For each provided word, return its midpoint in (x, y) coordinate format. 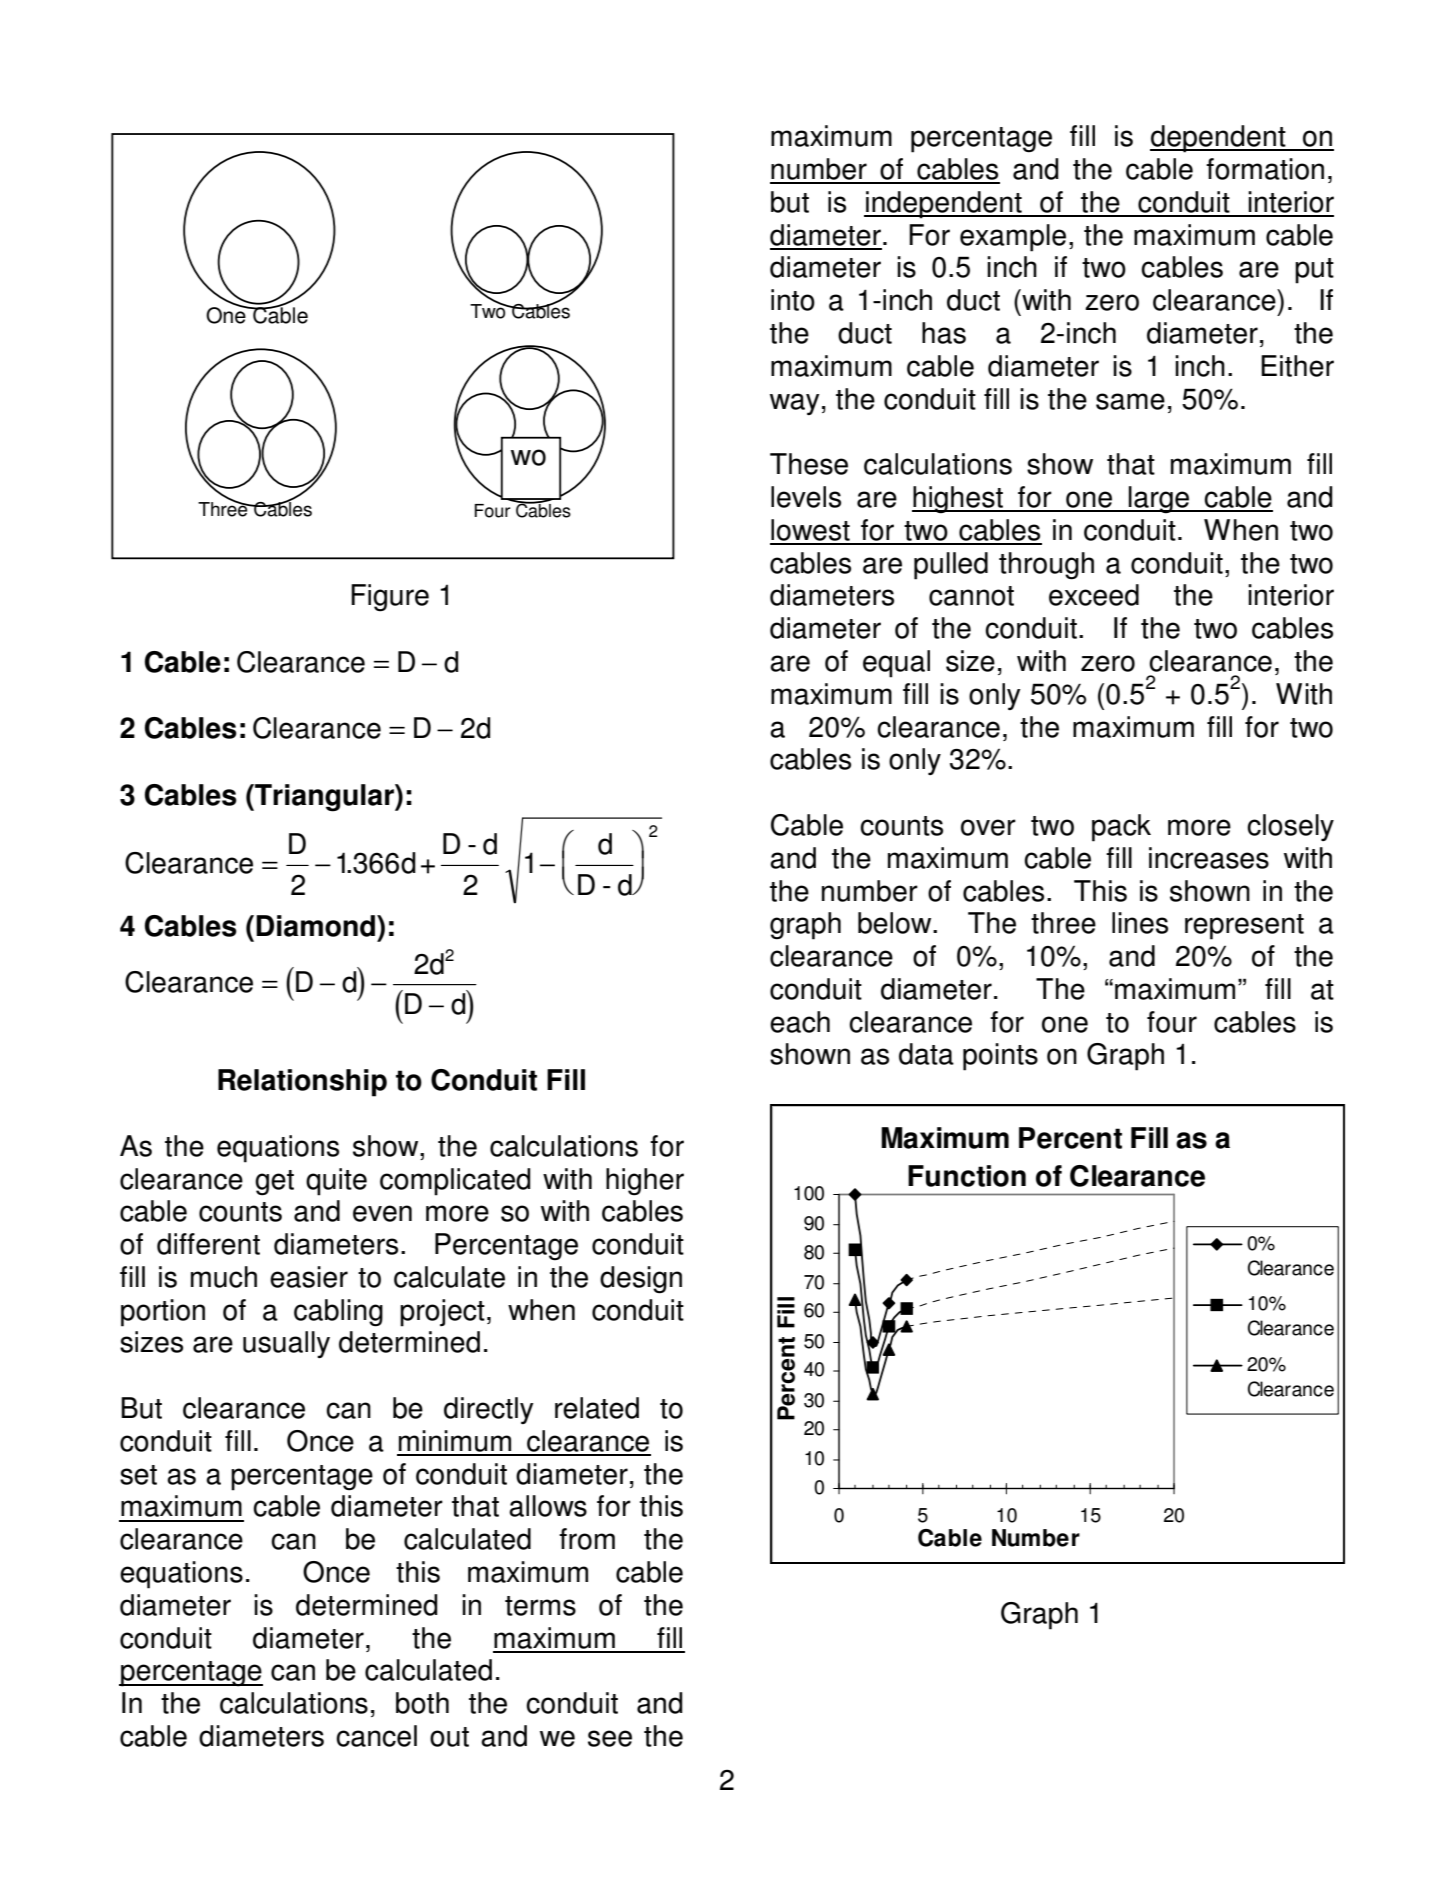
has (944, 333)
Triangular (324, 798)
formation (1265, 169)
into (793, 300)
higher (645, 1182)
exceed (1094, 595)
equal (896, 664)
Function (967, 1176)
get (274, 1183)
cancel (376, 1736)
